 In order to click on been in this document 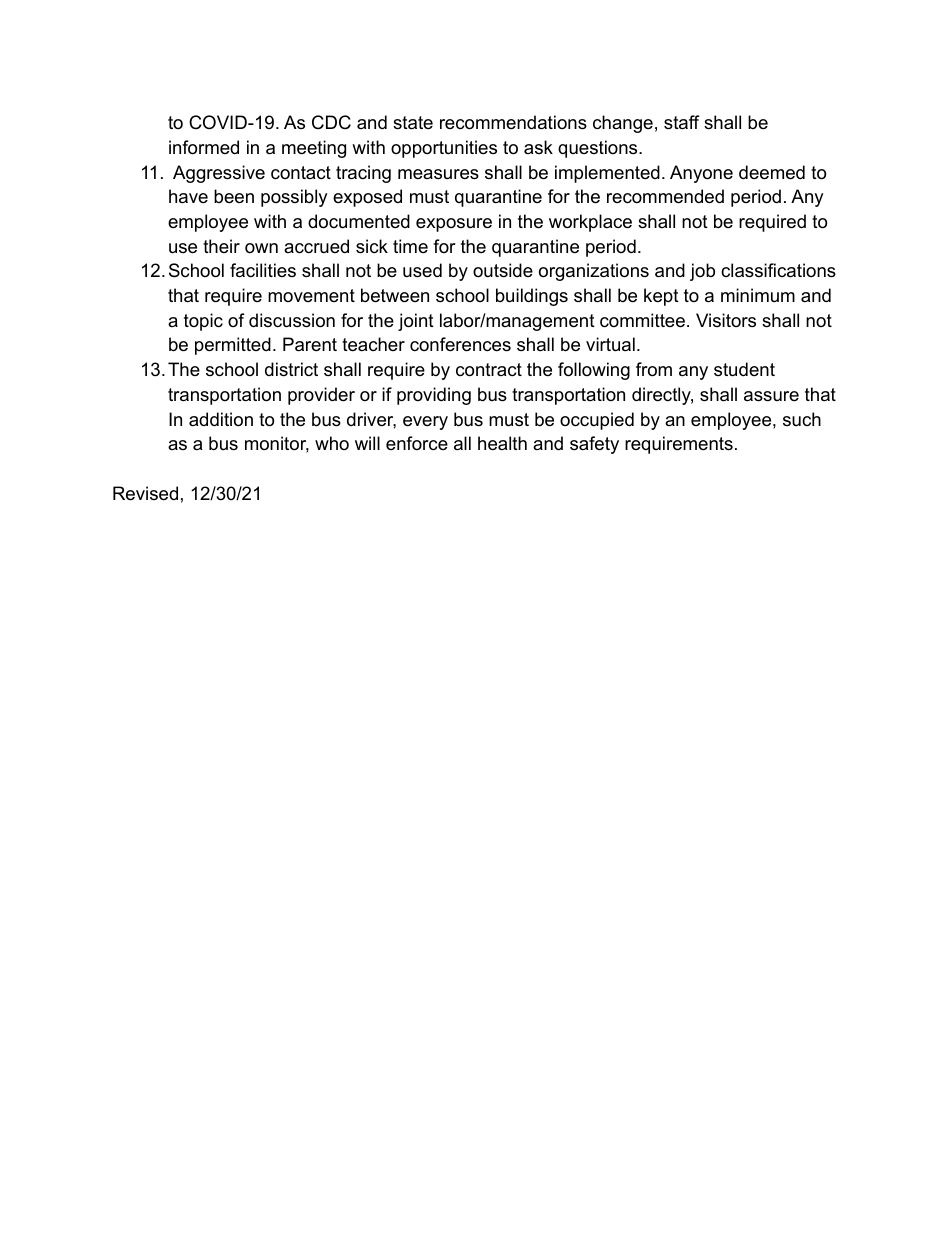, I will do `click(234, 196)`.
